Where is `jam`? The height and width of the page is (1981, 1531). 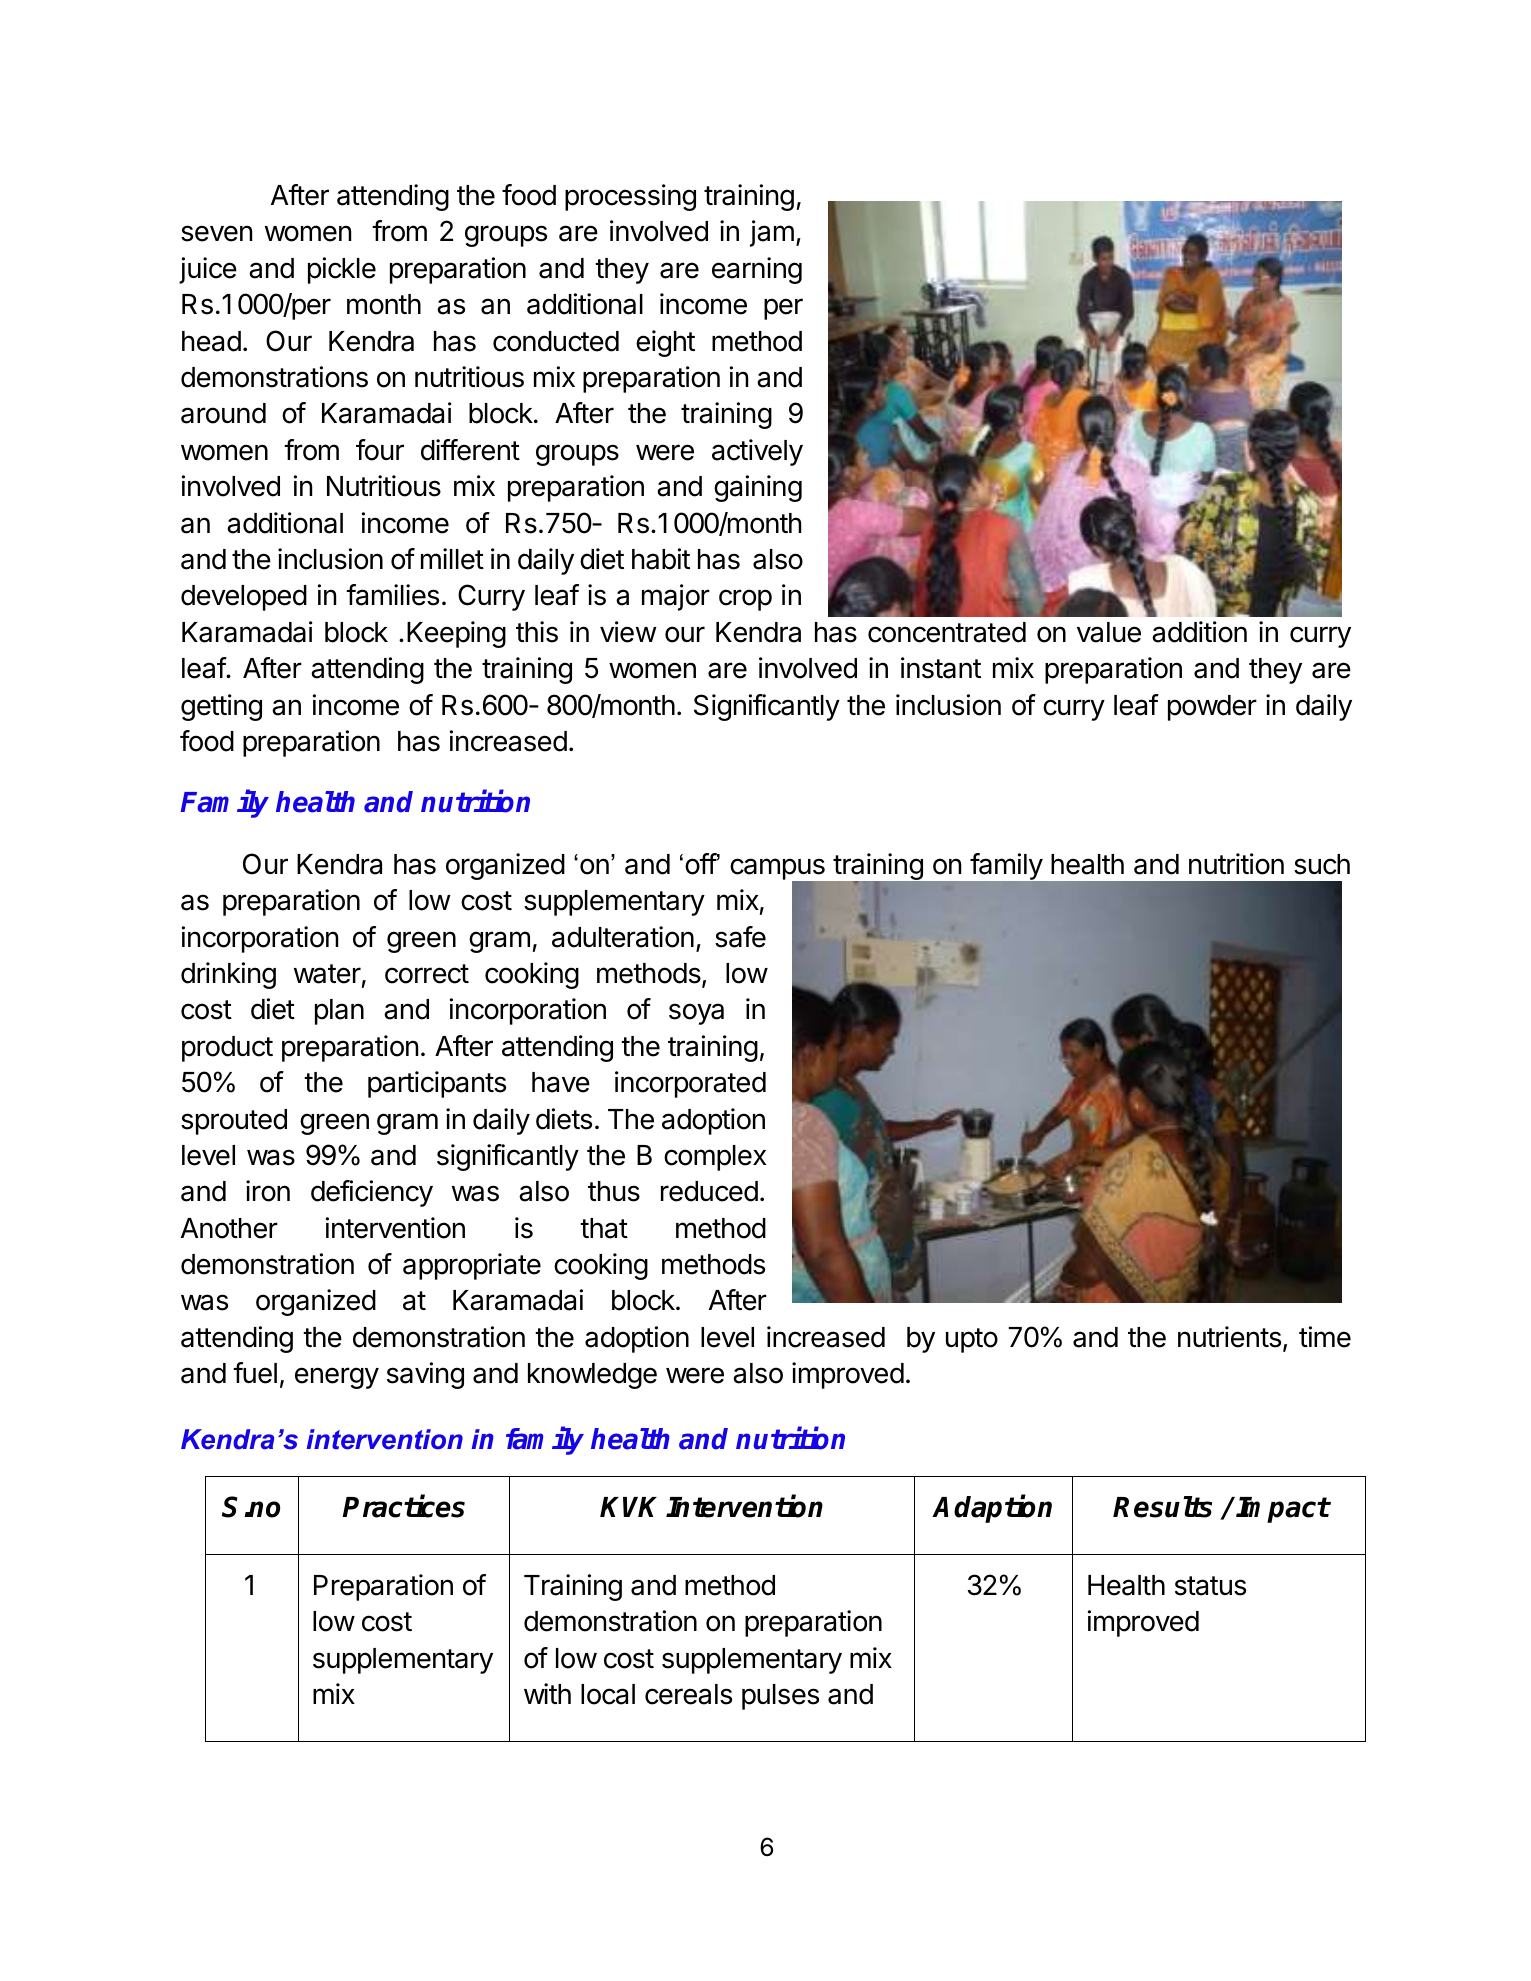 jam is located at coordinates (772, 233).
